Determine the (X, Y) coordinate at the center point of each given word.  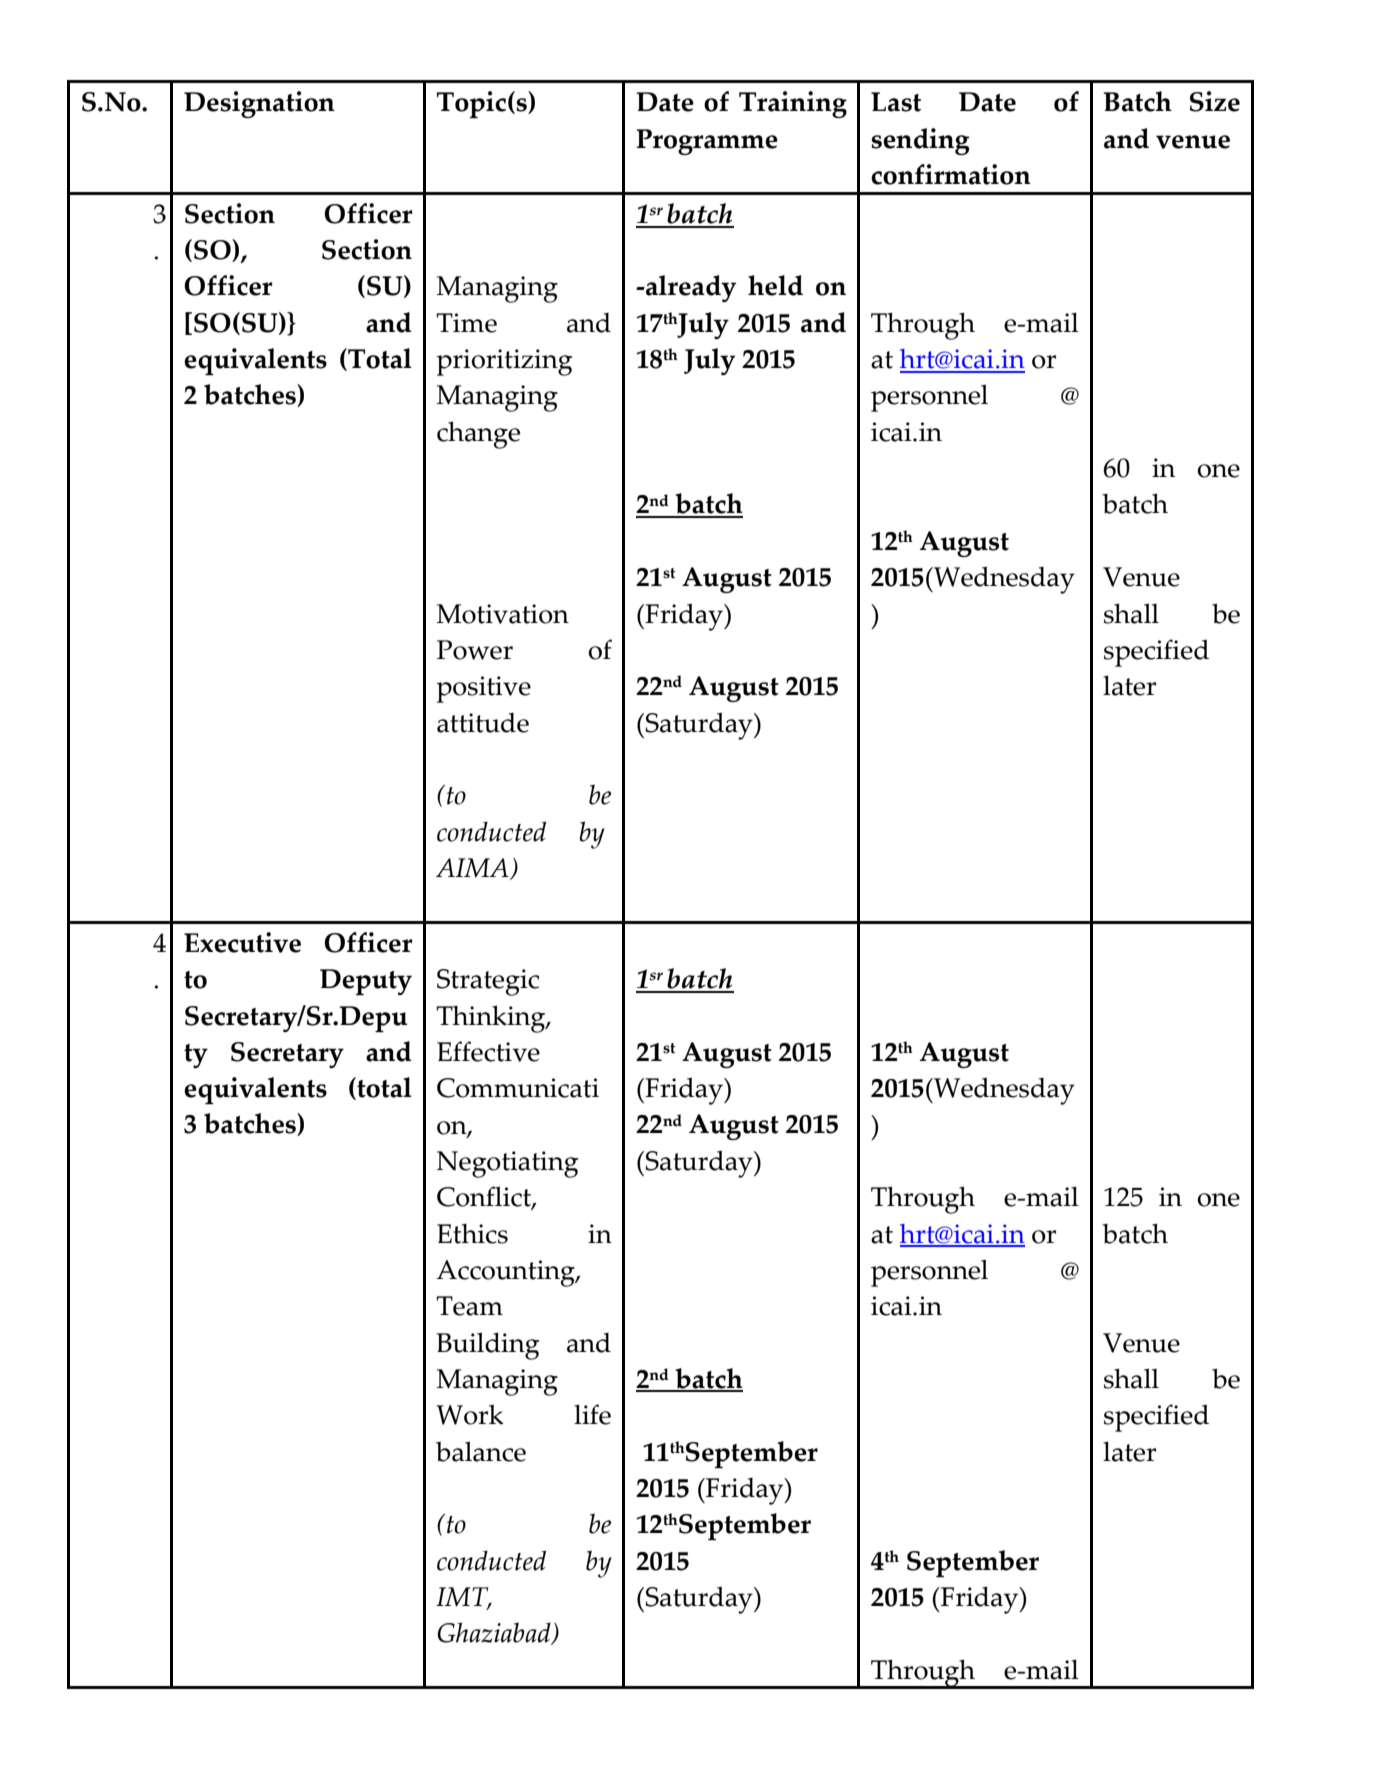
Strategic (488, 982)
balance (481, 1451)
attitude (483, 723)
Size (1215, 101)
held (775, 285)
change (478, 435)
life (592, 1414)
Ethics (472, 1234)
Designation (259, 104)
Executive (242, 942)
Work (470, 1414)
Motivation (502, 614)
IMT (463, 1598)
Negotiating (508, 1164)
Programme (707, 142)
